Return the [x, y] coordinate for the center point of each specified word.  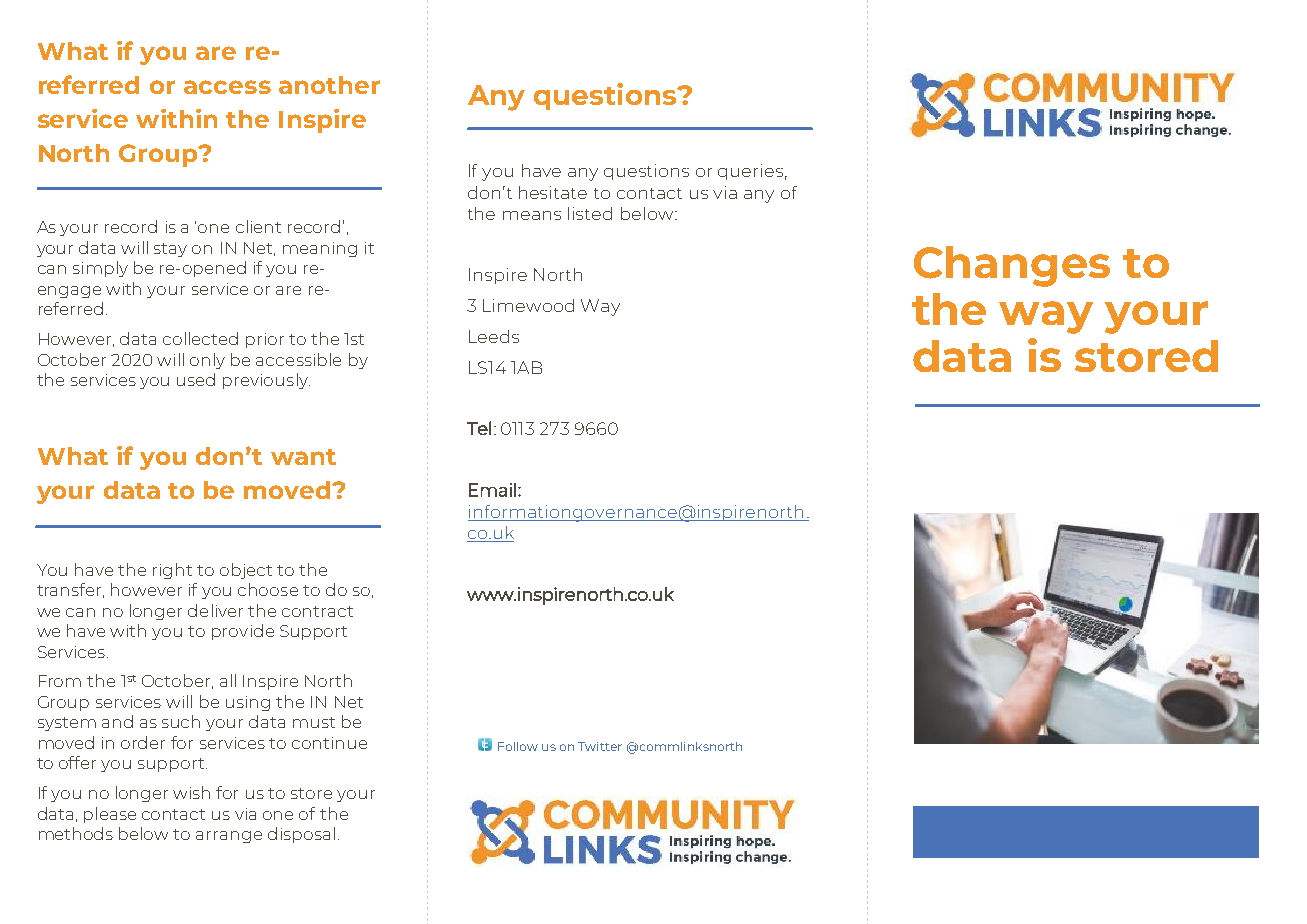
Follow [518, 746]
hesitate [553, 192]
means [532, 215]
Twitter [600, 746]
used [196, 379]
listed [590, 213]
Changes [1012, 266]
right [172, 571]
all [228, 680]
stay [170, 250]
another [329, 85]
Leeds [494, 336]
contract [317, 611]
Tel [479, 428]
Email [492, 490]
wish [191, 792]
